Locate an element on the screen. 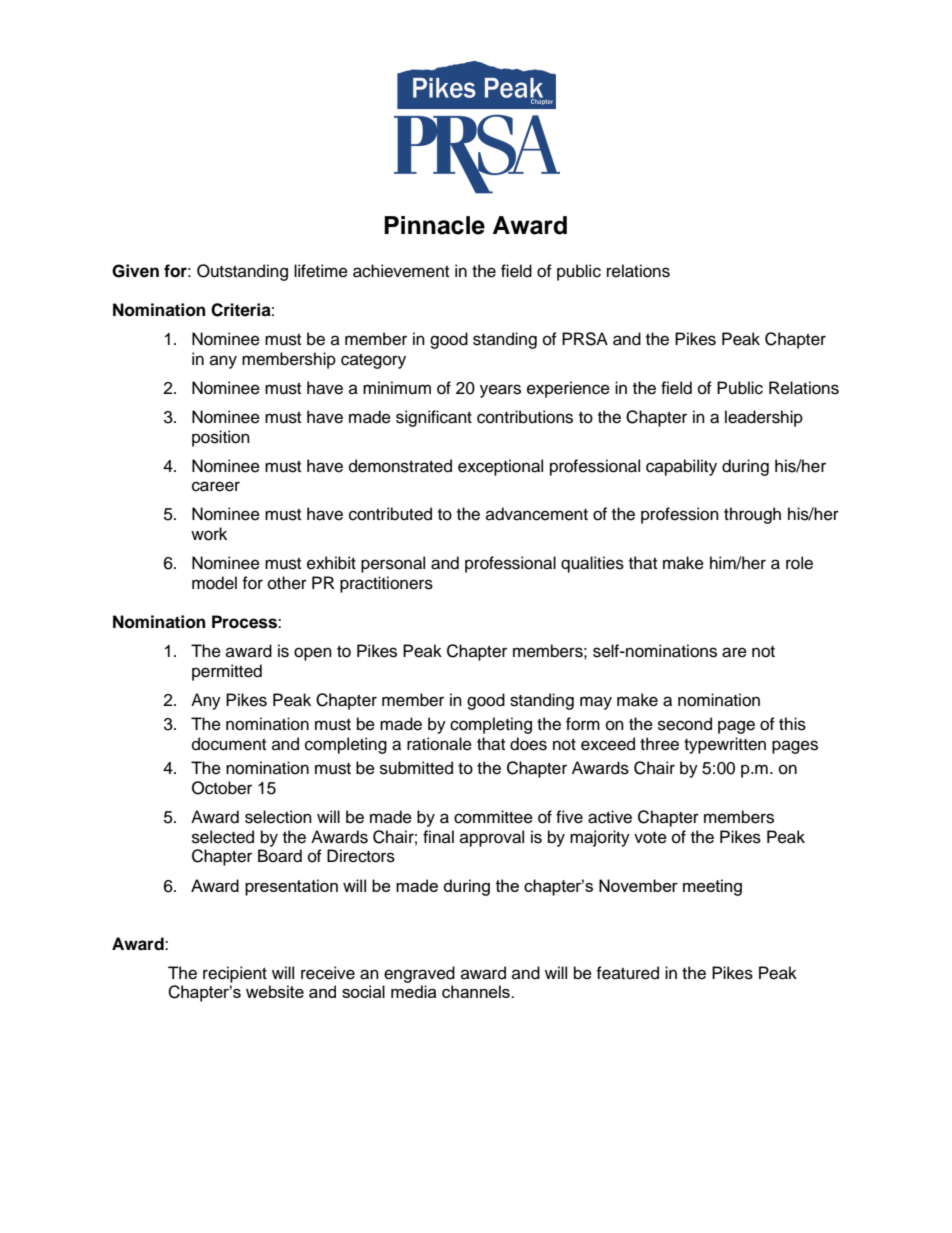  Pinnacle is located at coordinates (434, 225).
